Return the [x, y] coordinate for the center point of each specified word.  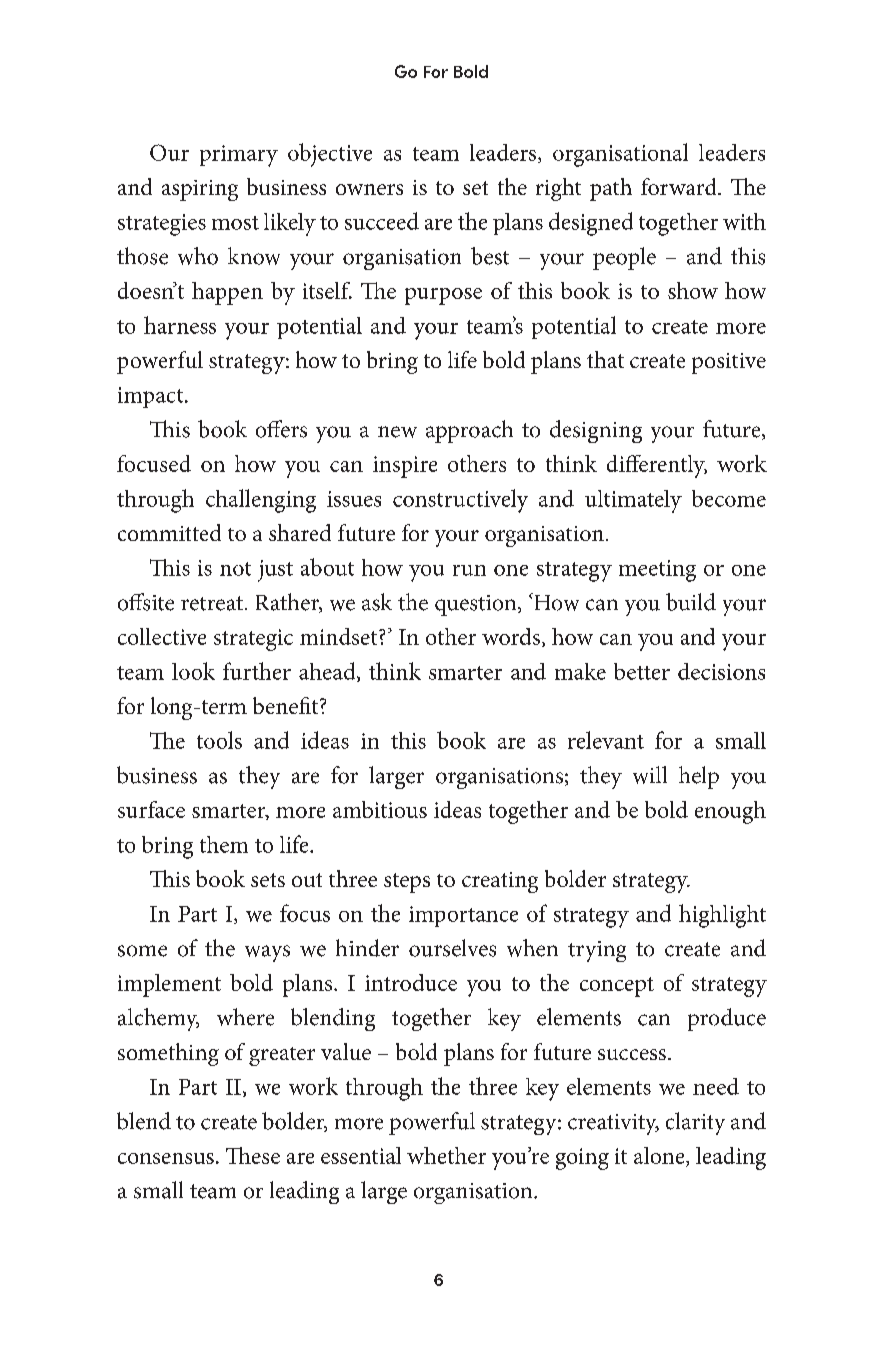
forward [680, 186]
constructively [460, 501]
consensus [166, 1158]
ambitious [380, 809]
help [699, 777]
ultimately [633, 501]
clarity [695, 1123]
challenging [261, 501]
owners [369, 189]
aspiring [200, 190]
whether [446, 1155]
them [224, 844]
